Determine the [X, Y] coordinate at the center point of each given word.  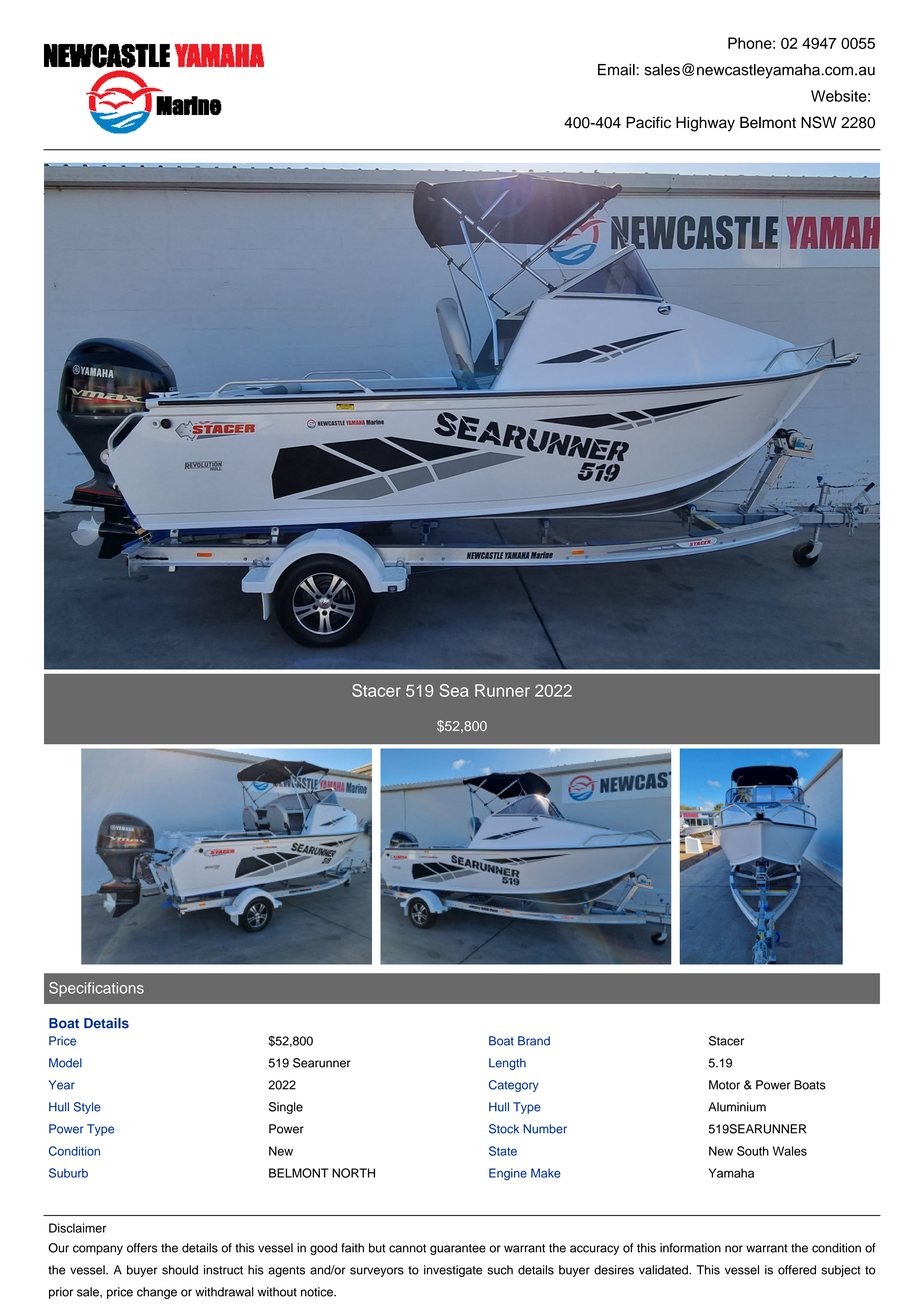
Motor [724, 1085]
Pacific [648, 122]
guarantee [458, 1249]
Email [616, 70]
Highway [705, 124]
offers [142, 1248]
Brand [534, 1041]
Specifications [96, 989]
